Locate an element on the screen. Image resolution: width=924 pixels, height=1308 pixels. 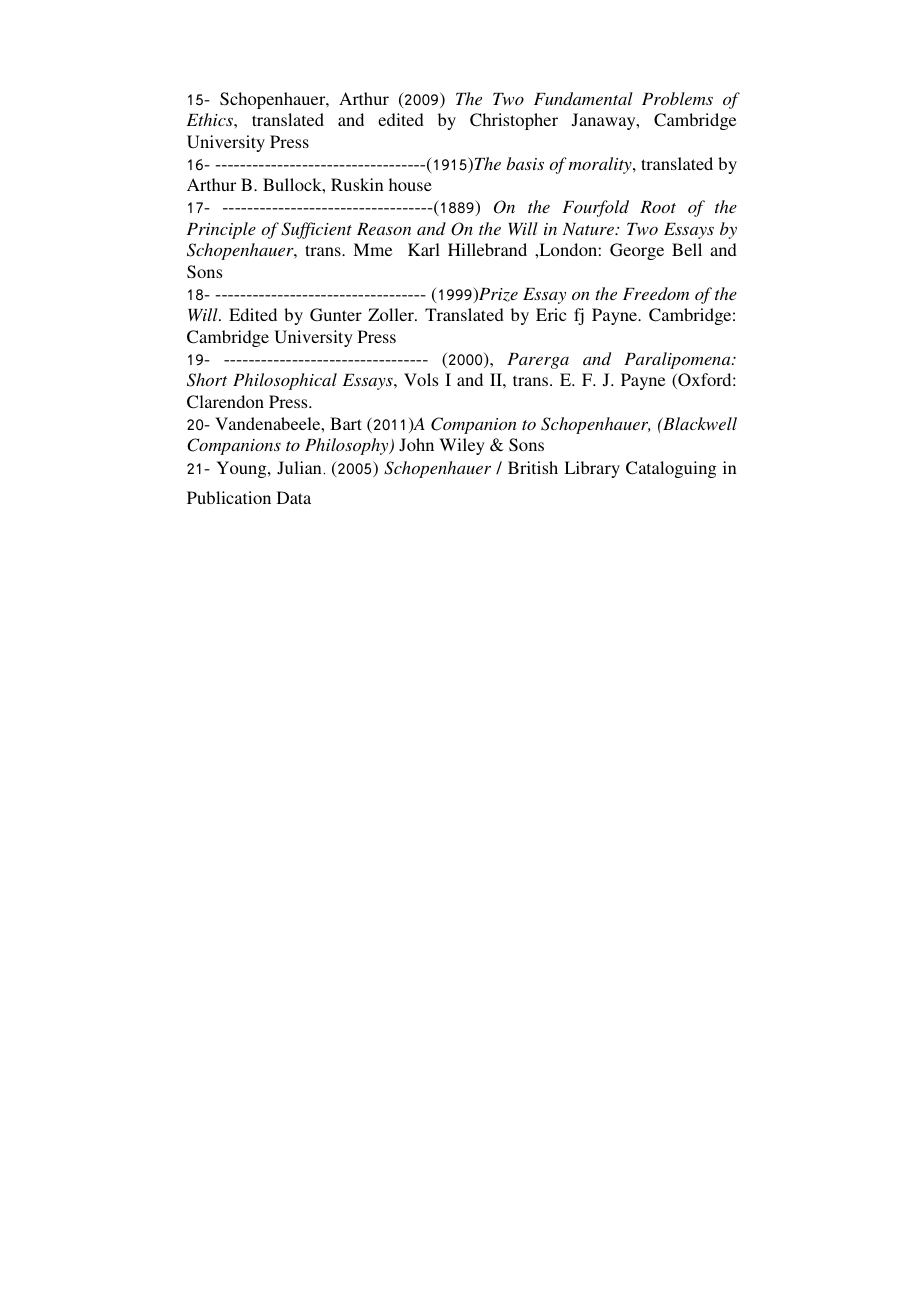
George is located at coordinates (637, 251).
